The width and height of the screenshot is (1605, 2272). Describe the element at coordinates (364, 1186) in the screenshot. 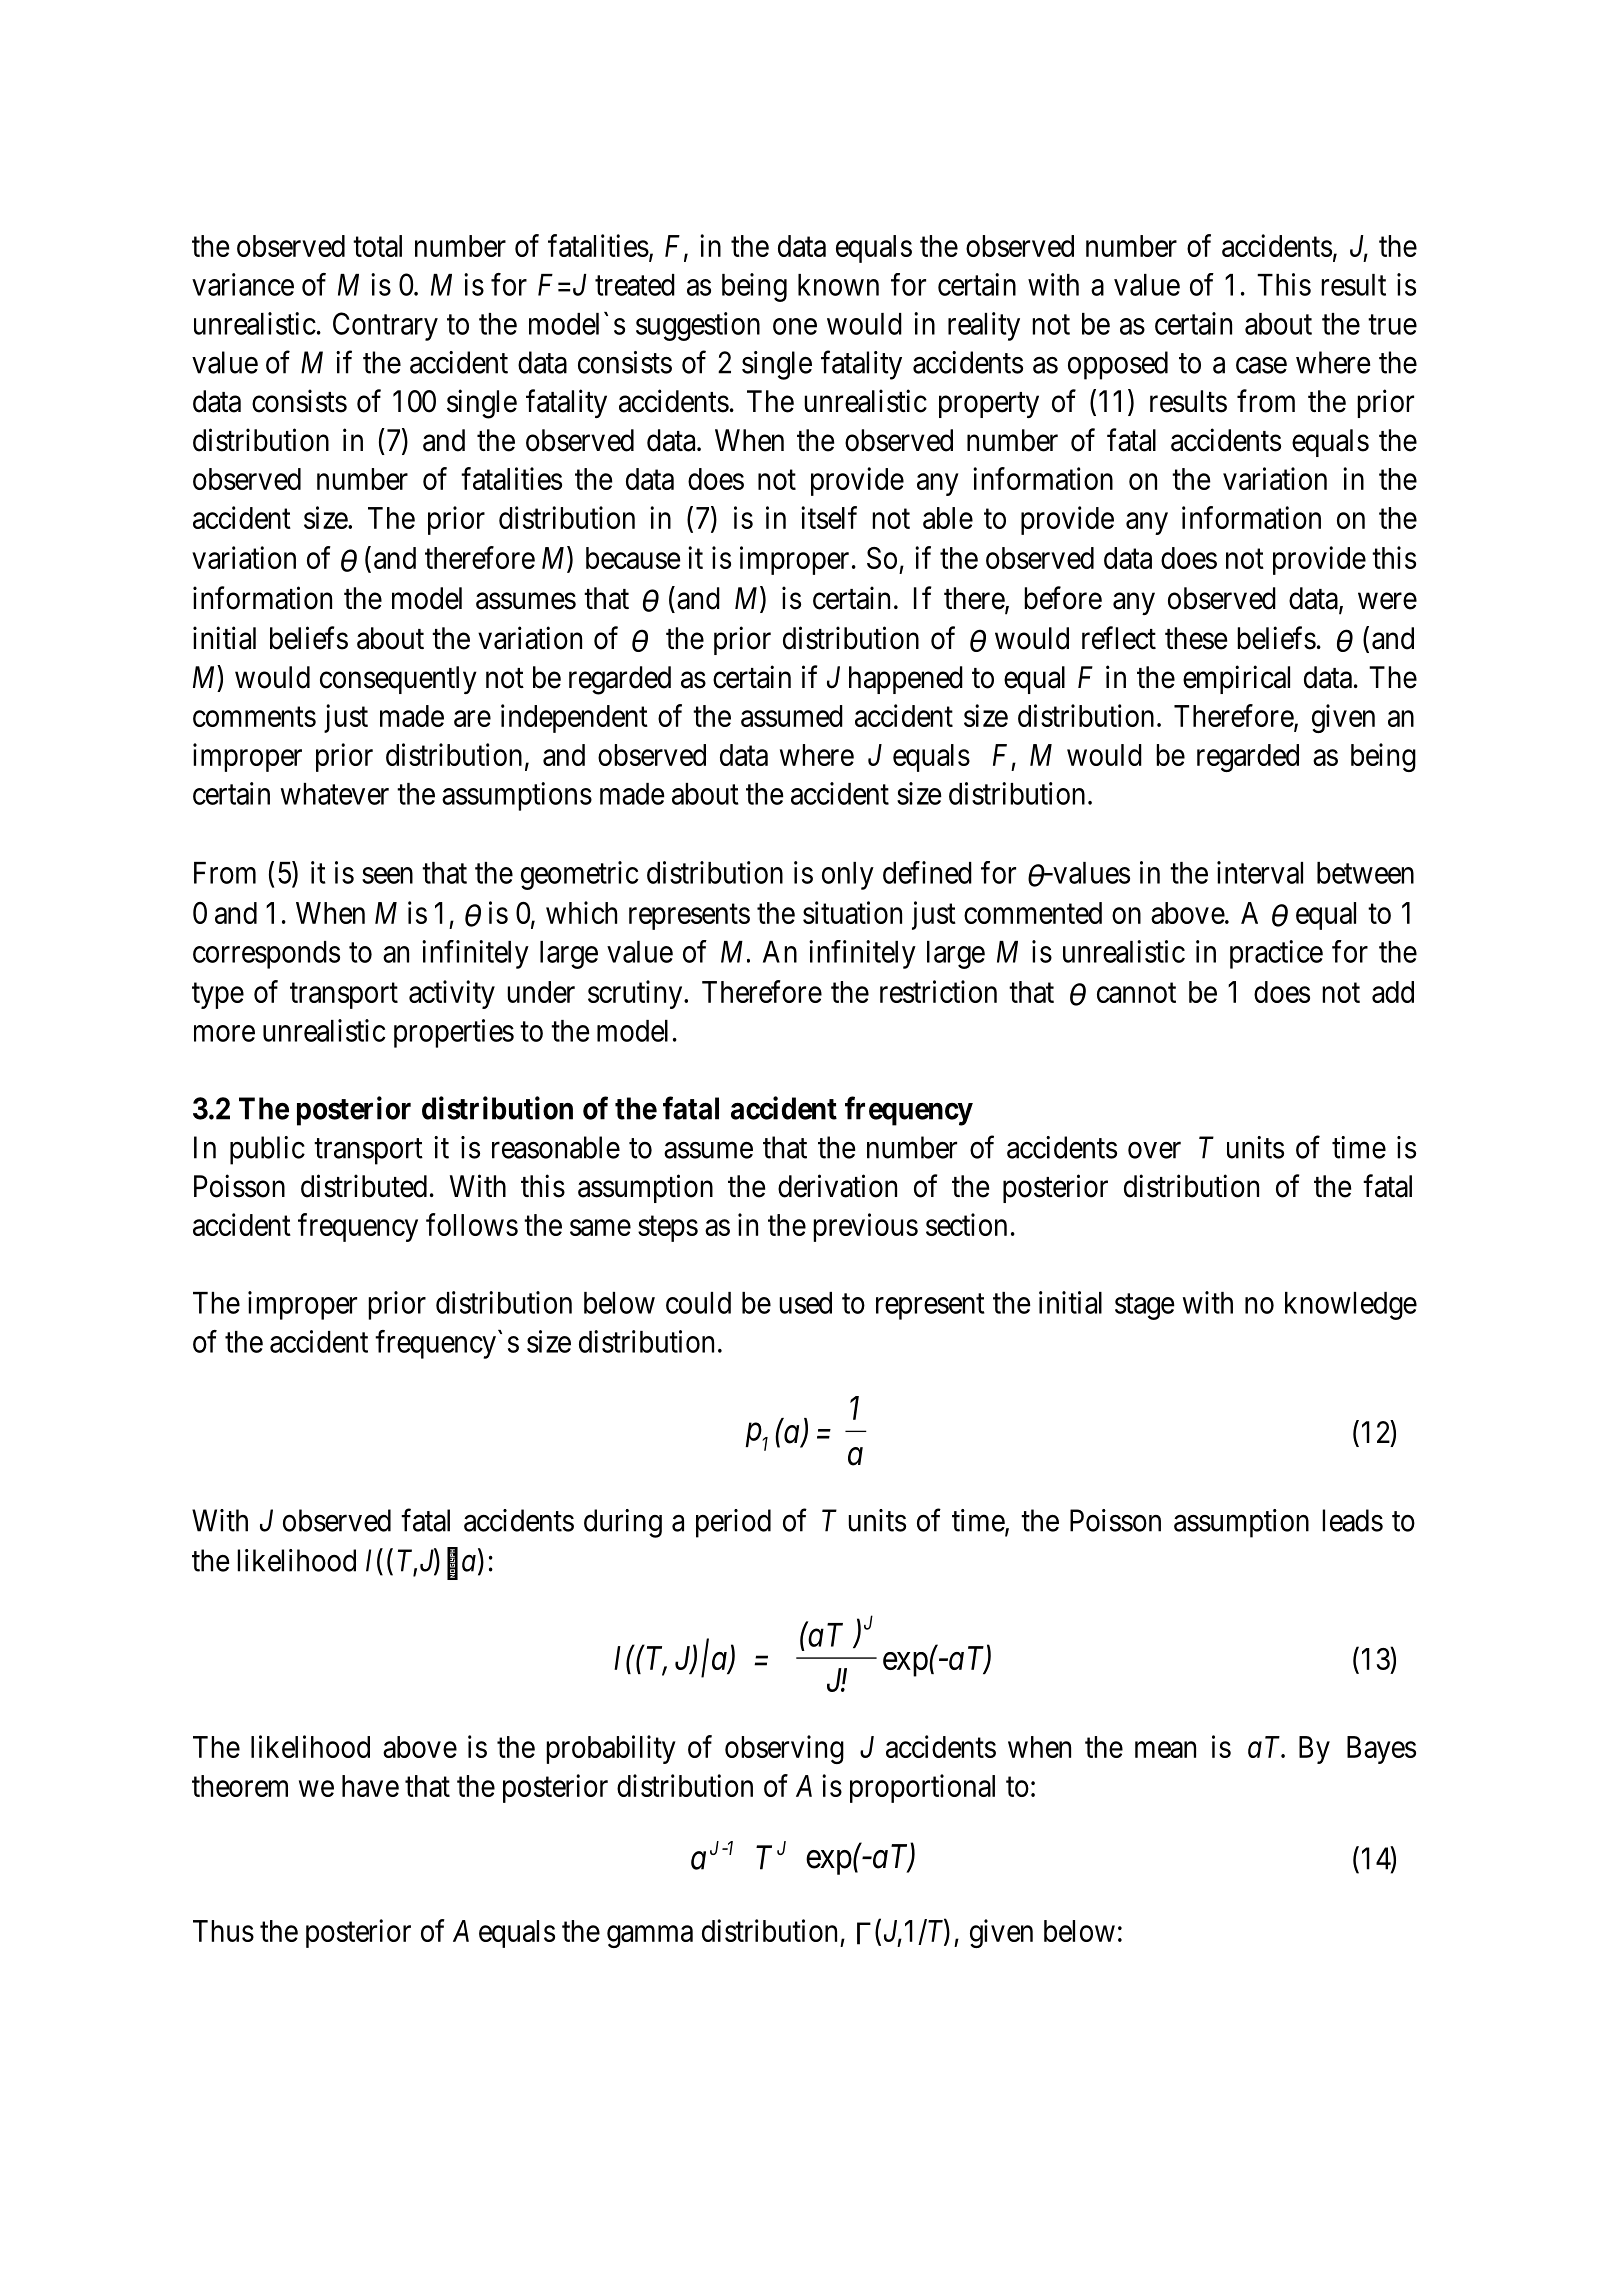

I see `distributed` at that location.
